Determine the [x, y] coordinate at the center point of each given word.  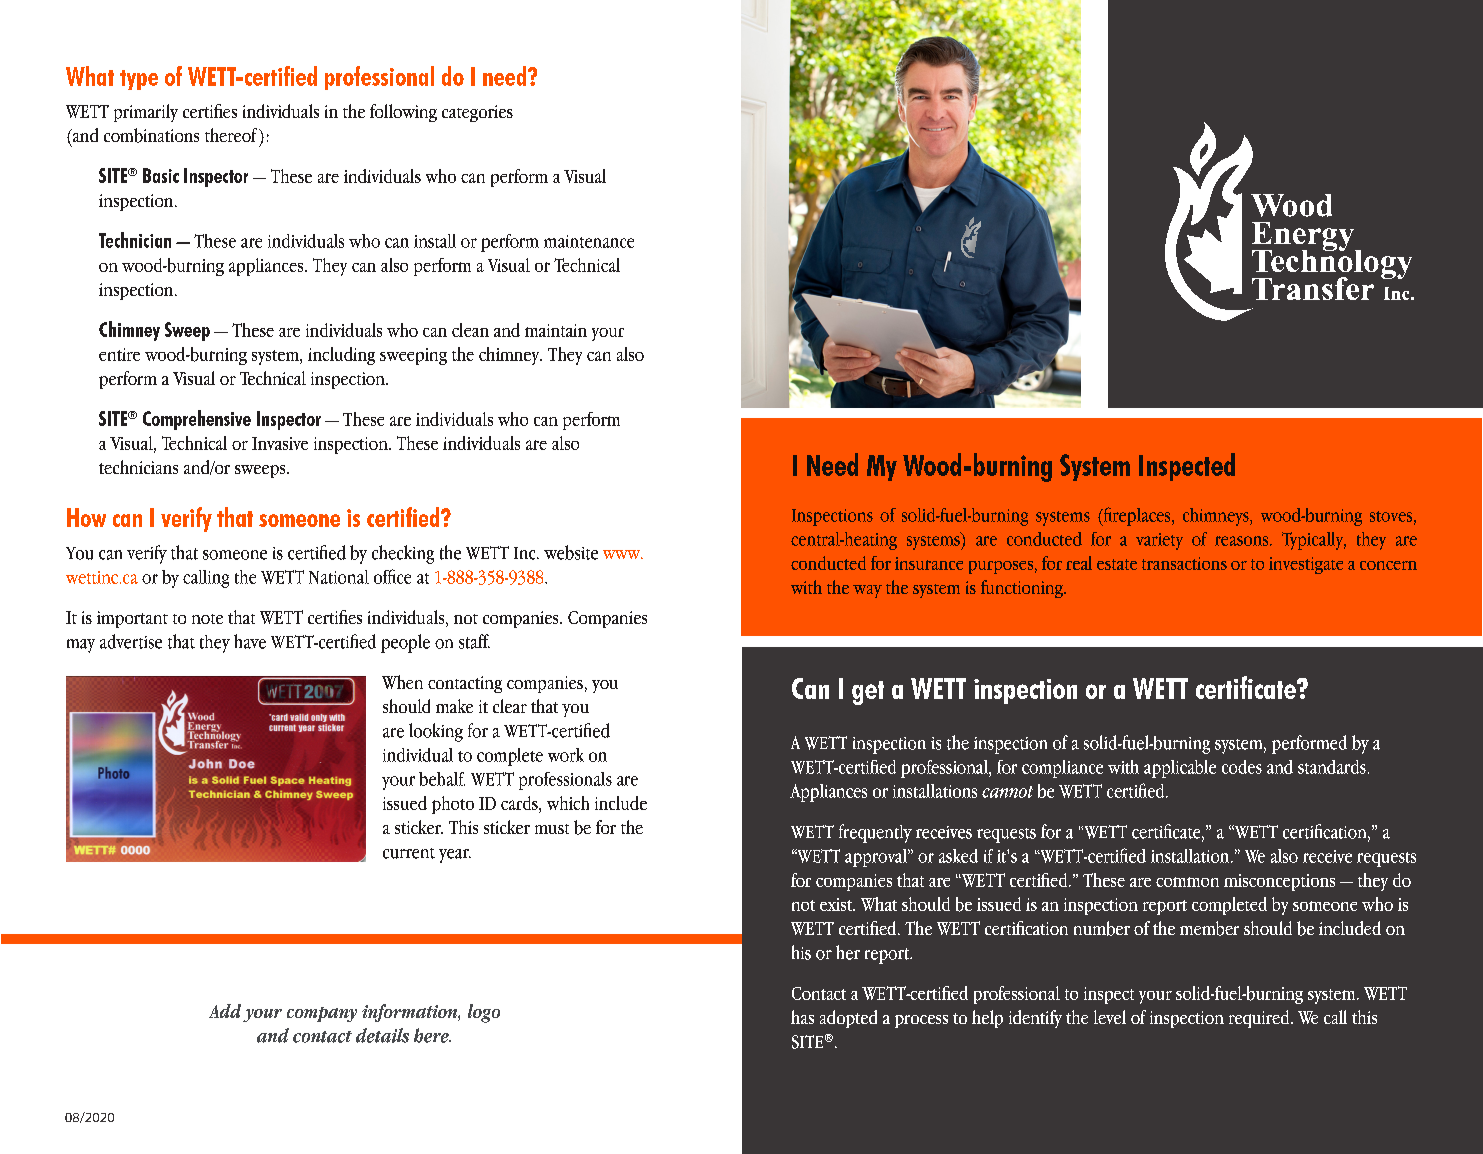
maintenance [589, 241]
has [802, 1017]
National [339, 577]
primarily [146, 113]
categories [477, 113]
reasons [1243, 541]
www [623, 554]
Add [225, 1011]
